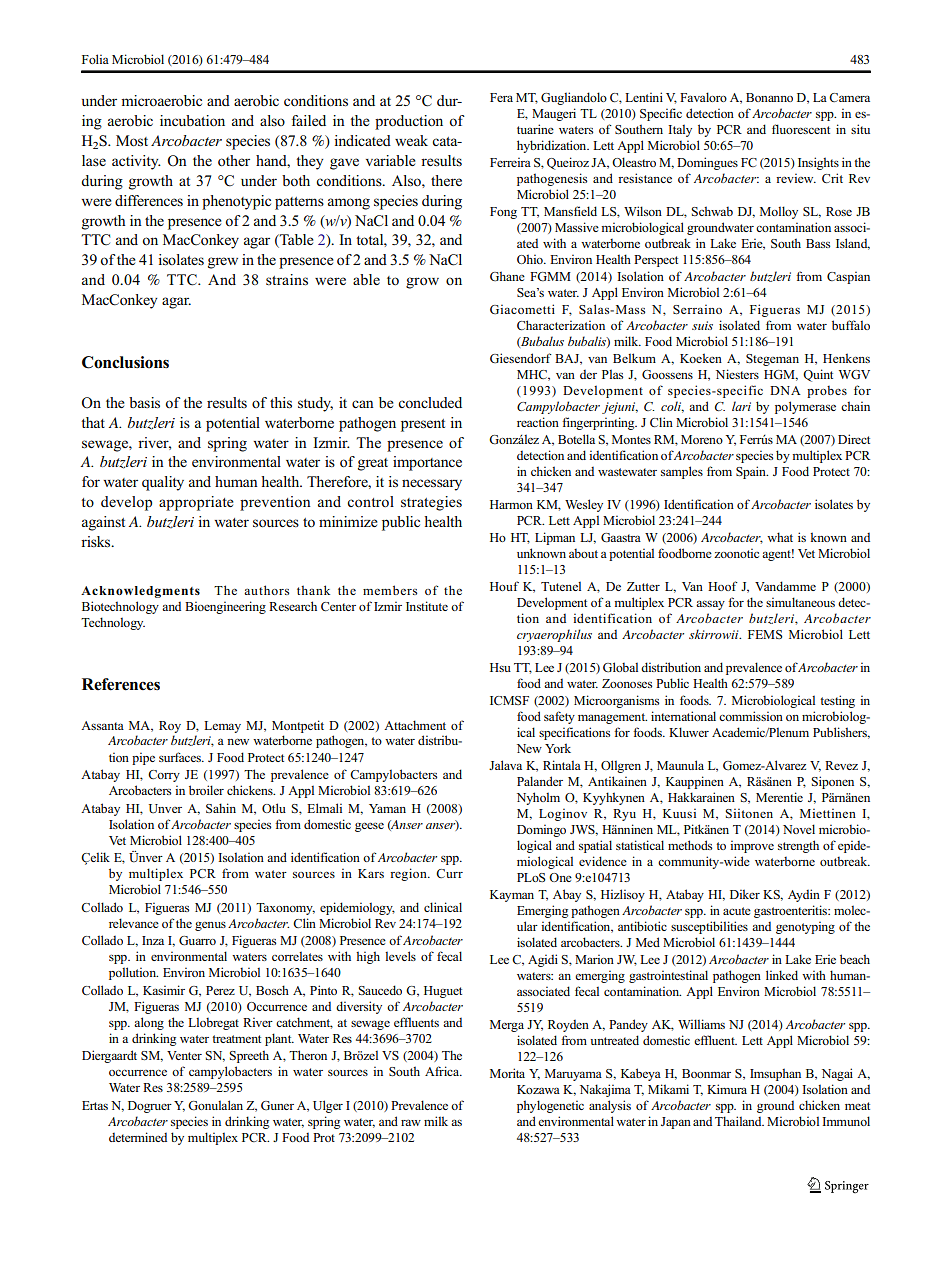 This screenshot has width=952, height=1265. Describe the element at coordinates (132, 141) in the screenshot. I see `Most` at that location.
